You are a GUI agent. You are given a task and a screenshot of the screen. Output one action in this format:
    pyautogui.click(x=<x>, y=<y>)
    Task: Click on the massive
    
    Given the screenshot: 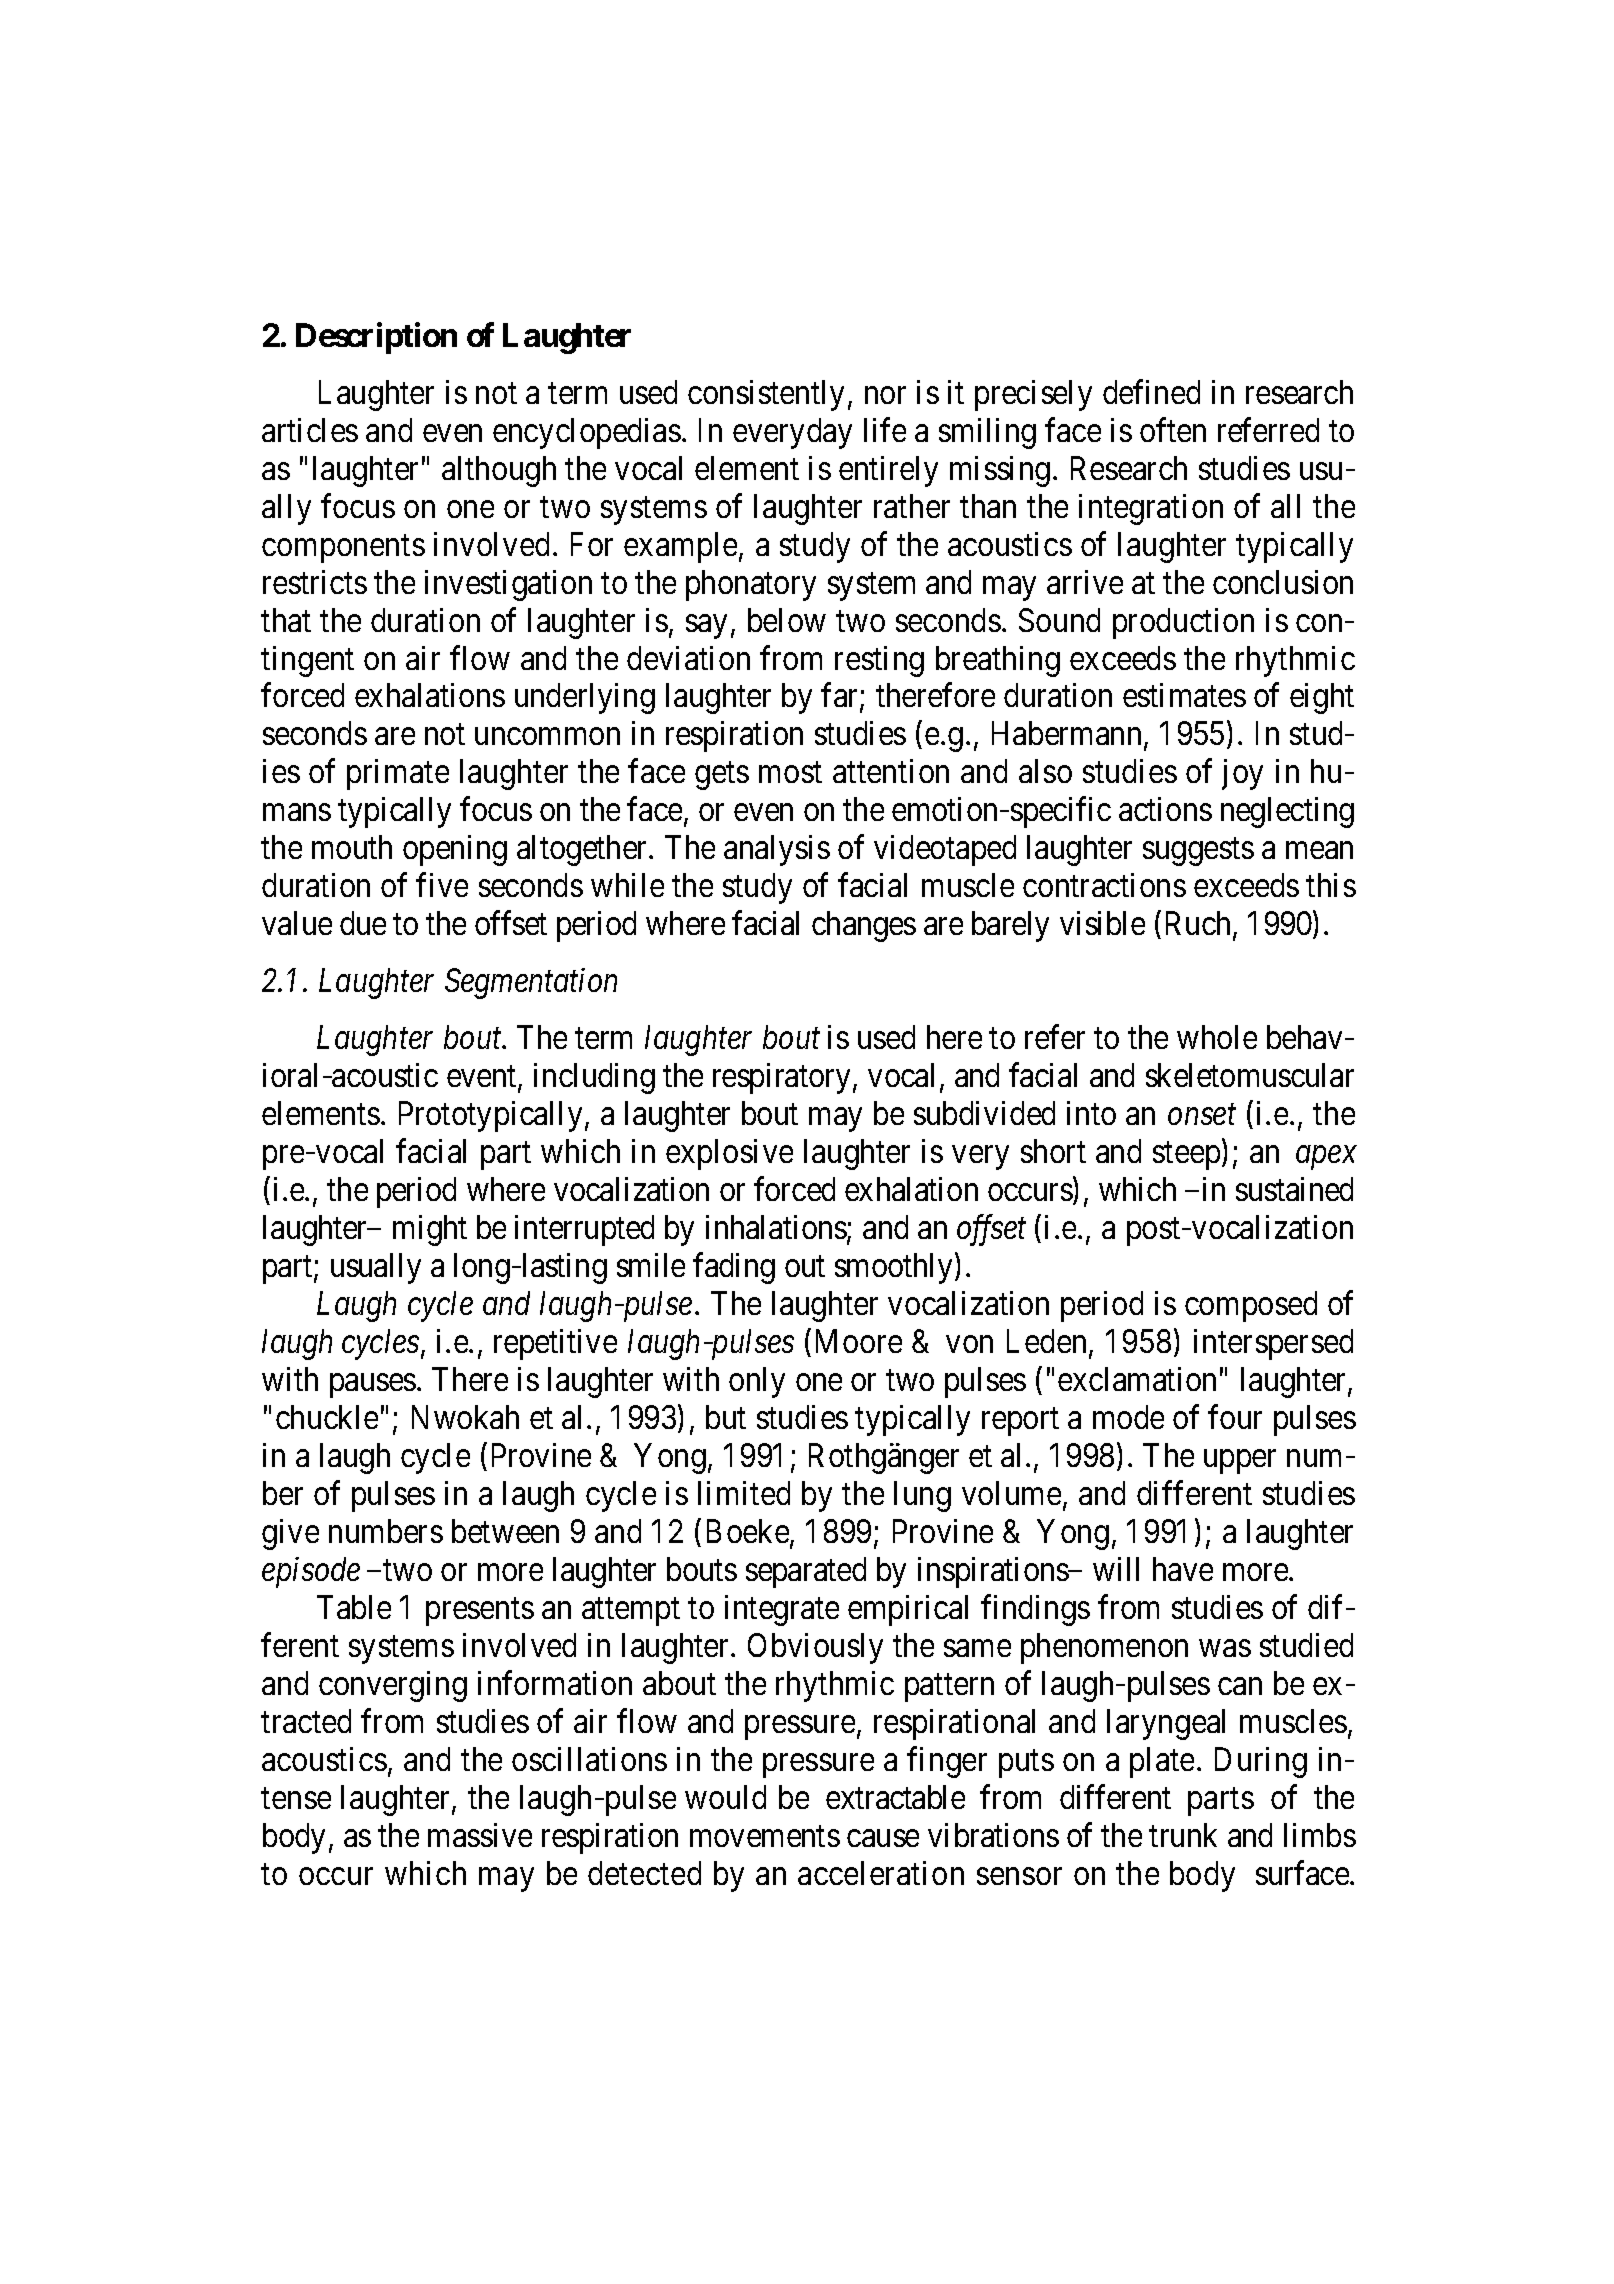 What is the action you would take?
    pyautogui.click(x=480, y=1835)
